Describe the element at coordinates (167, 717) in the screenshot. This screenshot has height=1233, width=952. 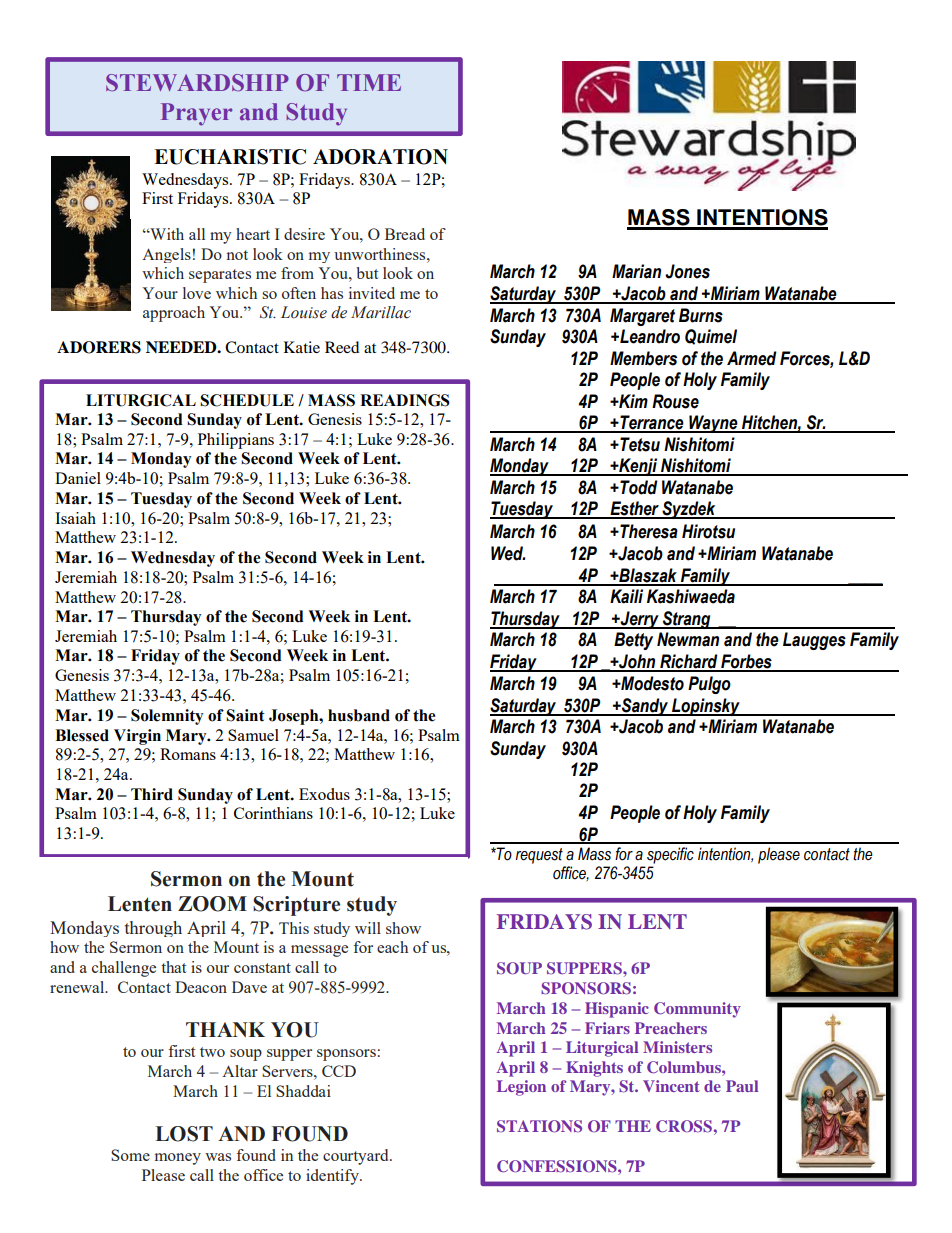
I see `Solemnity` at that location.
